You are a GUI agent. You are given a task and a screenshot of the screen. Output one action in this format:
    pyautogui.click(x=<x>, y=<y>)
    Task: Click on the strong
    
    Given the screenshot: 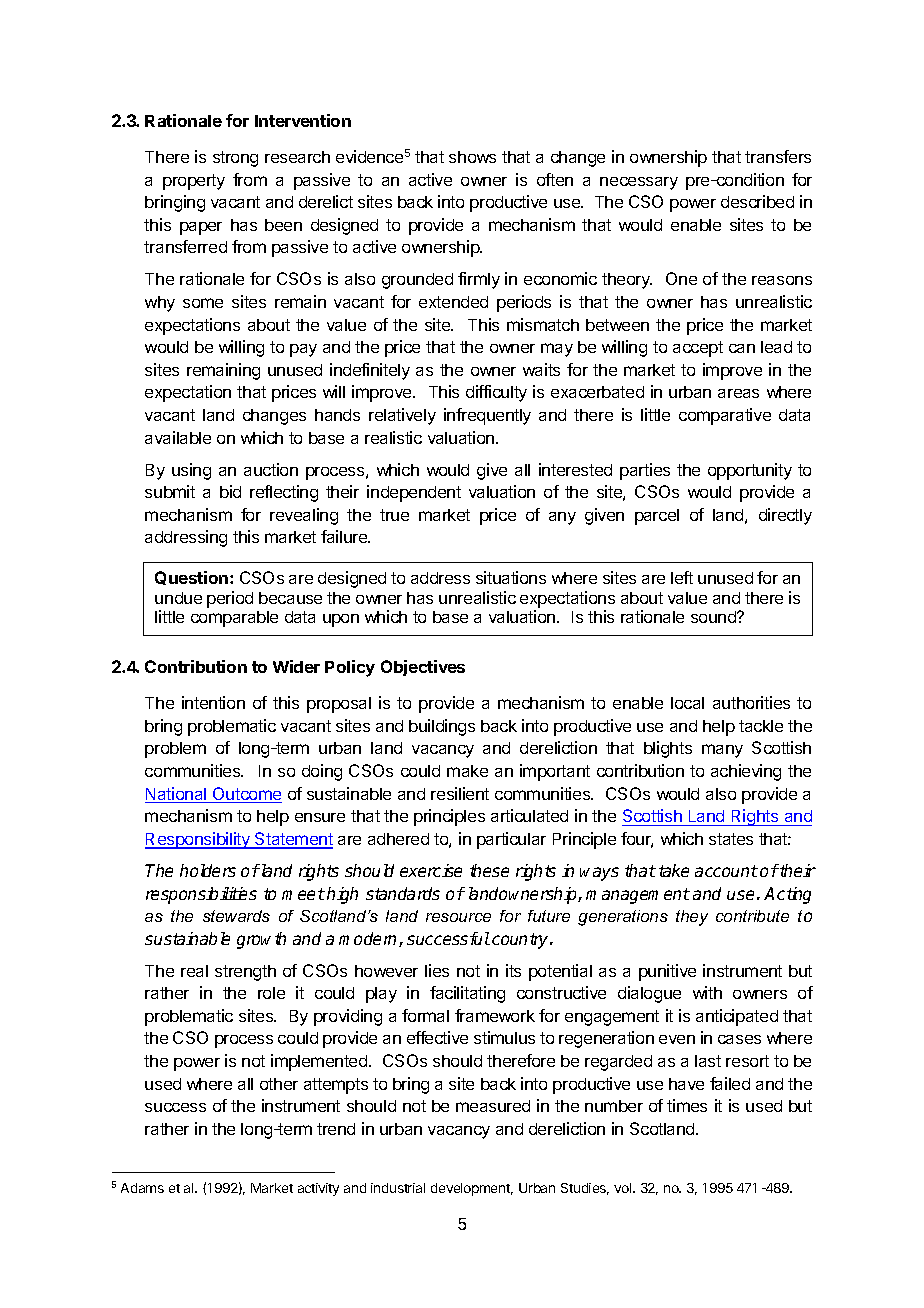 What is the action you would take?
    pyautogui.click(x=235, y=159)
